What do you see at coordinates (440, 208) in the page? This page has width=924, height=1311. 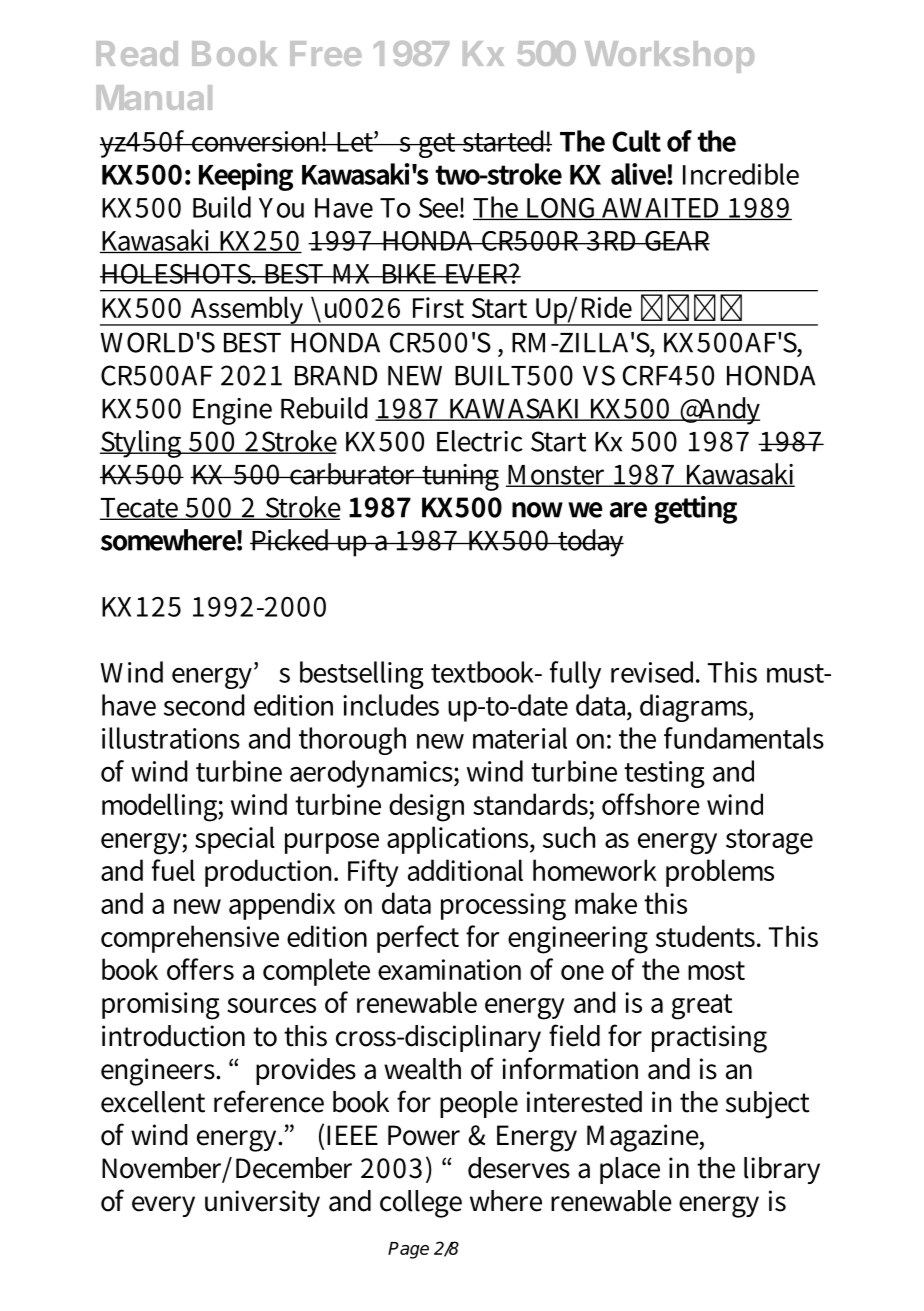 I see `See` at bounding box center [440, 208].
